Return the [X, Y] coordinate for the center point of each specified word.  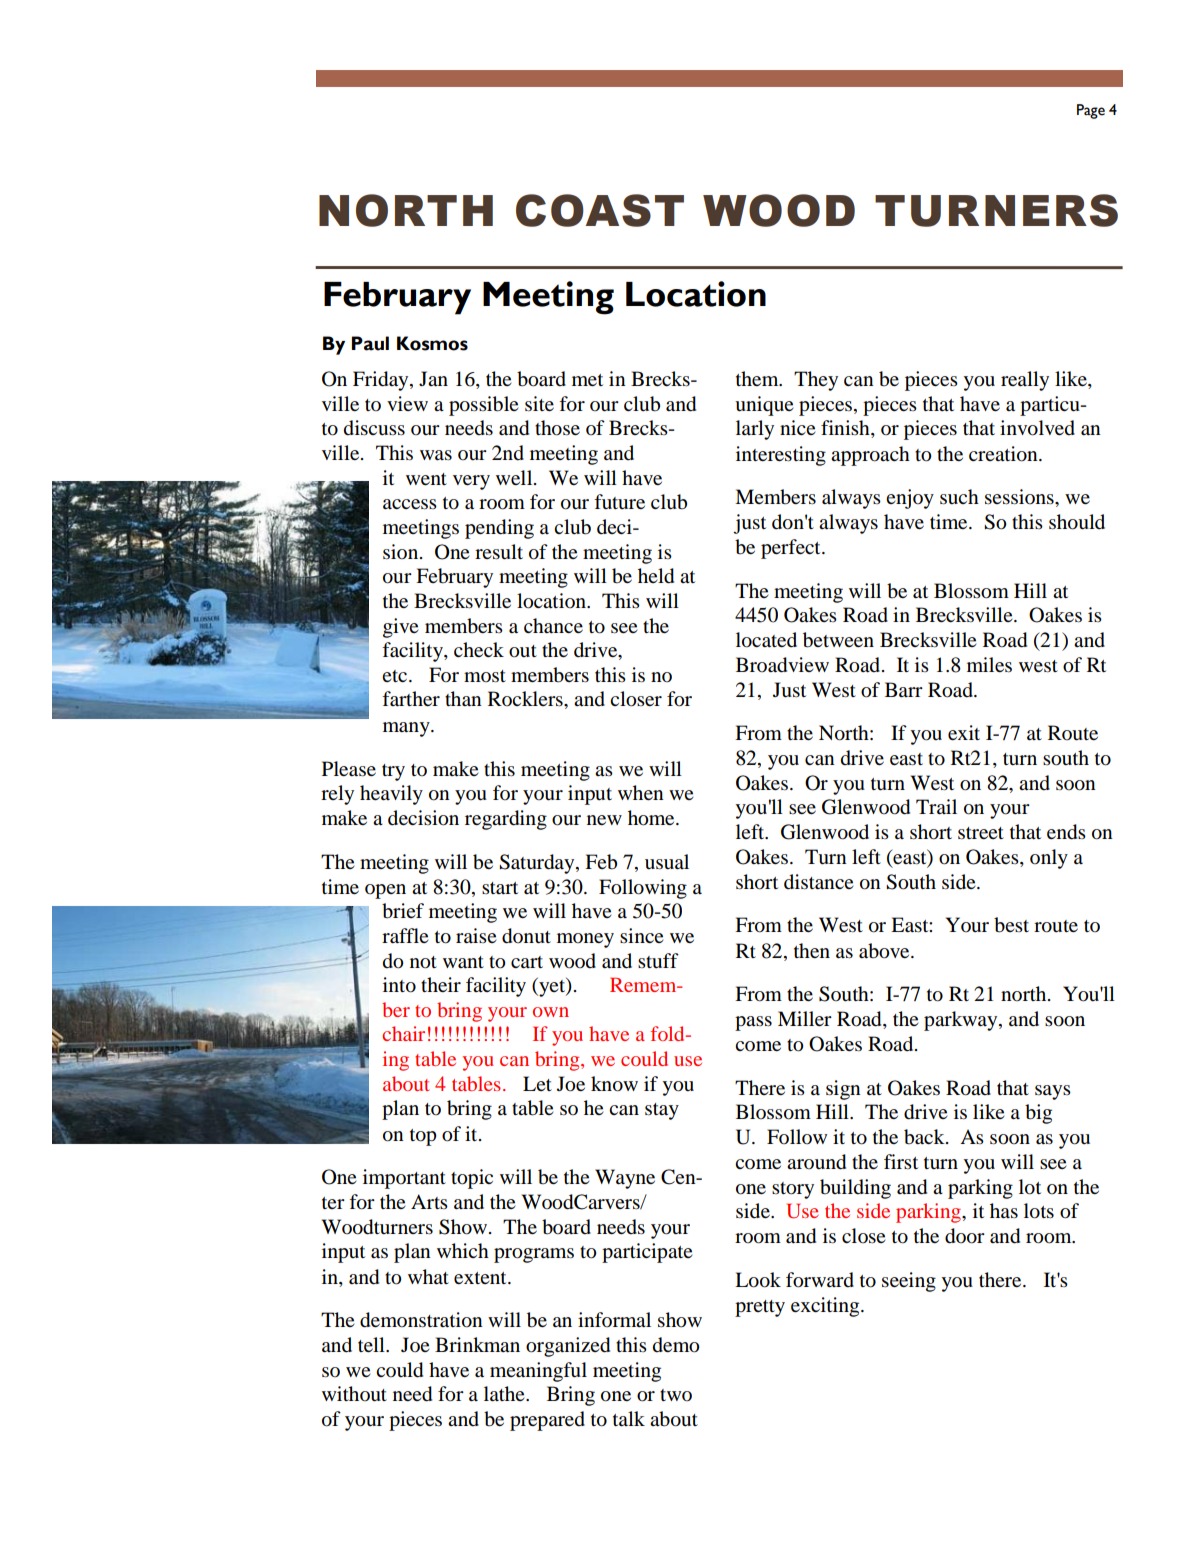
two [676, 1395]
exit [964, 732]
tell [372, 1345]
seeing [909, 1282]
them [758, 378]
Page [1091, 111]
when [641, 793]
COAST [600, 210]
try [393, 772]
